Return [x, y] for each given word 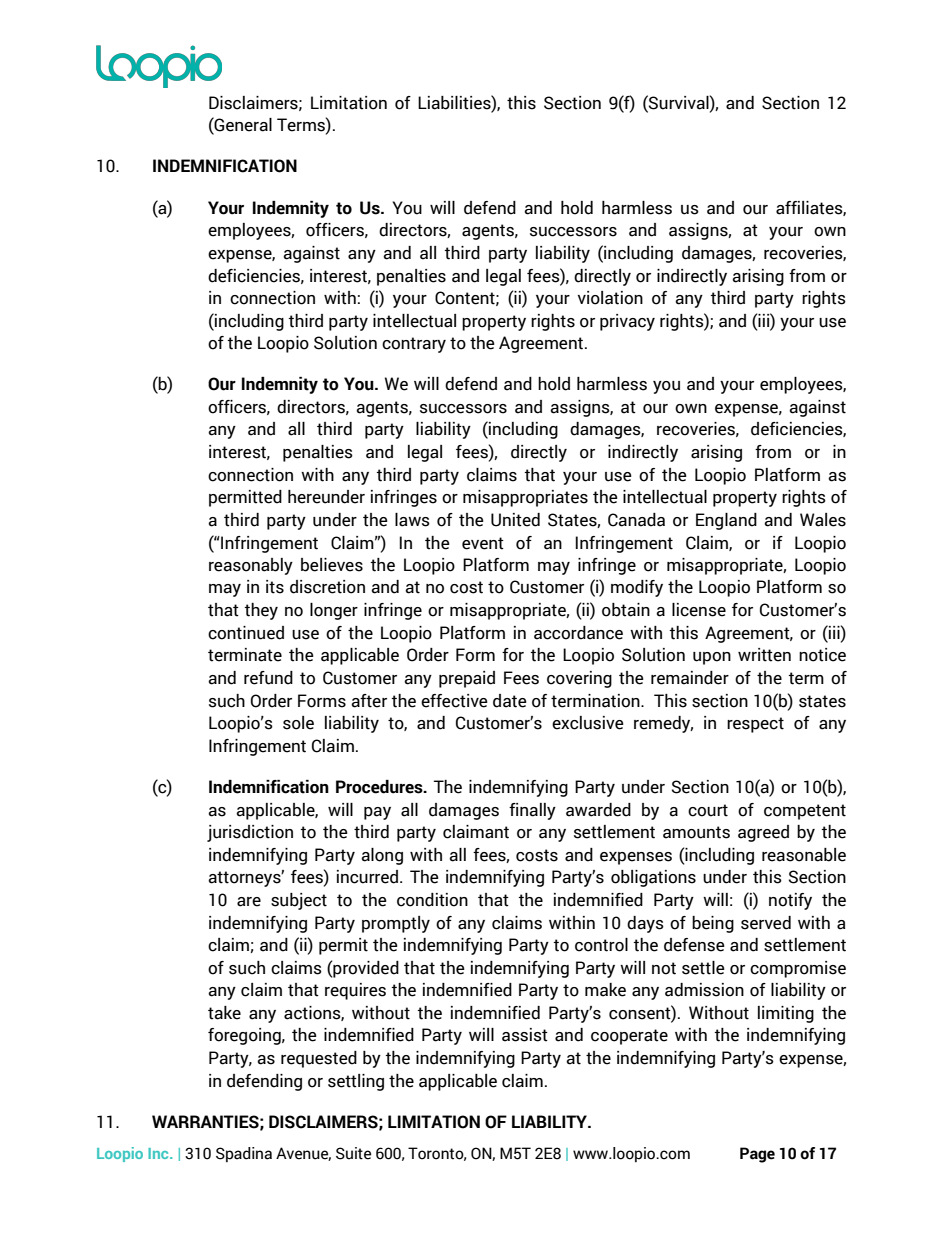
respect [755, 725]
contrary [414, 345]
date [510, 701]
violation [610, 298]
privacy [627, 322]
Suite [353, 1153]
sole [298, 723]
